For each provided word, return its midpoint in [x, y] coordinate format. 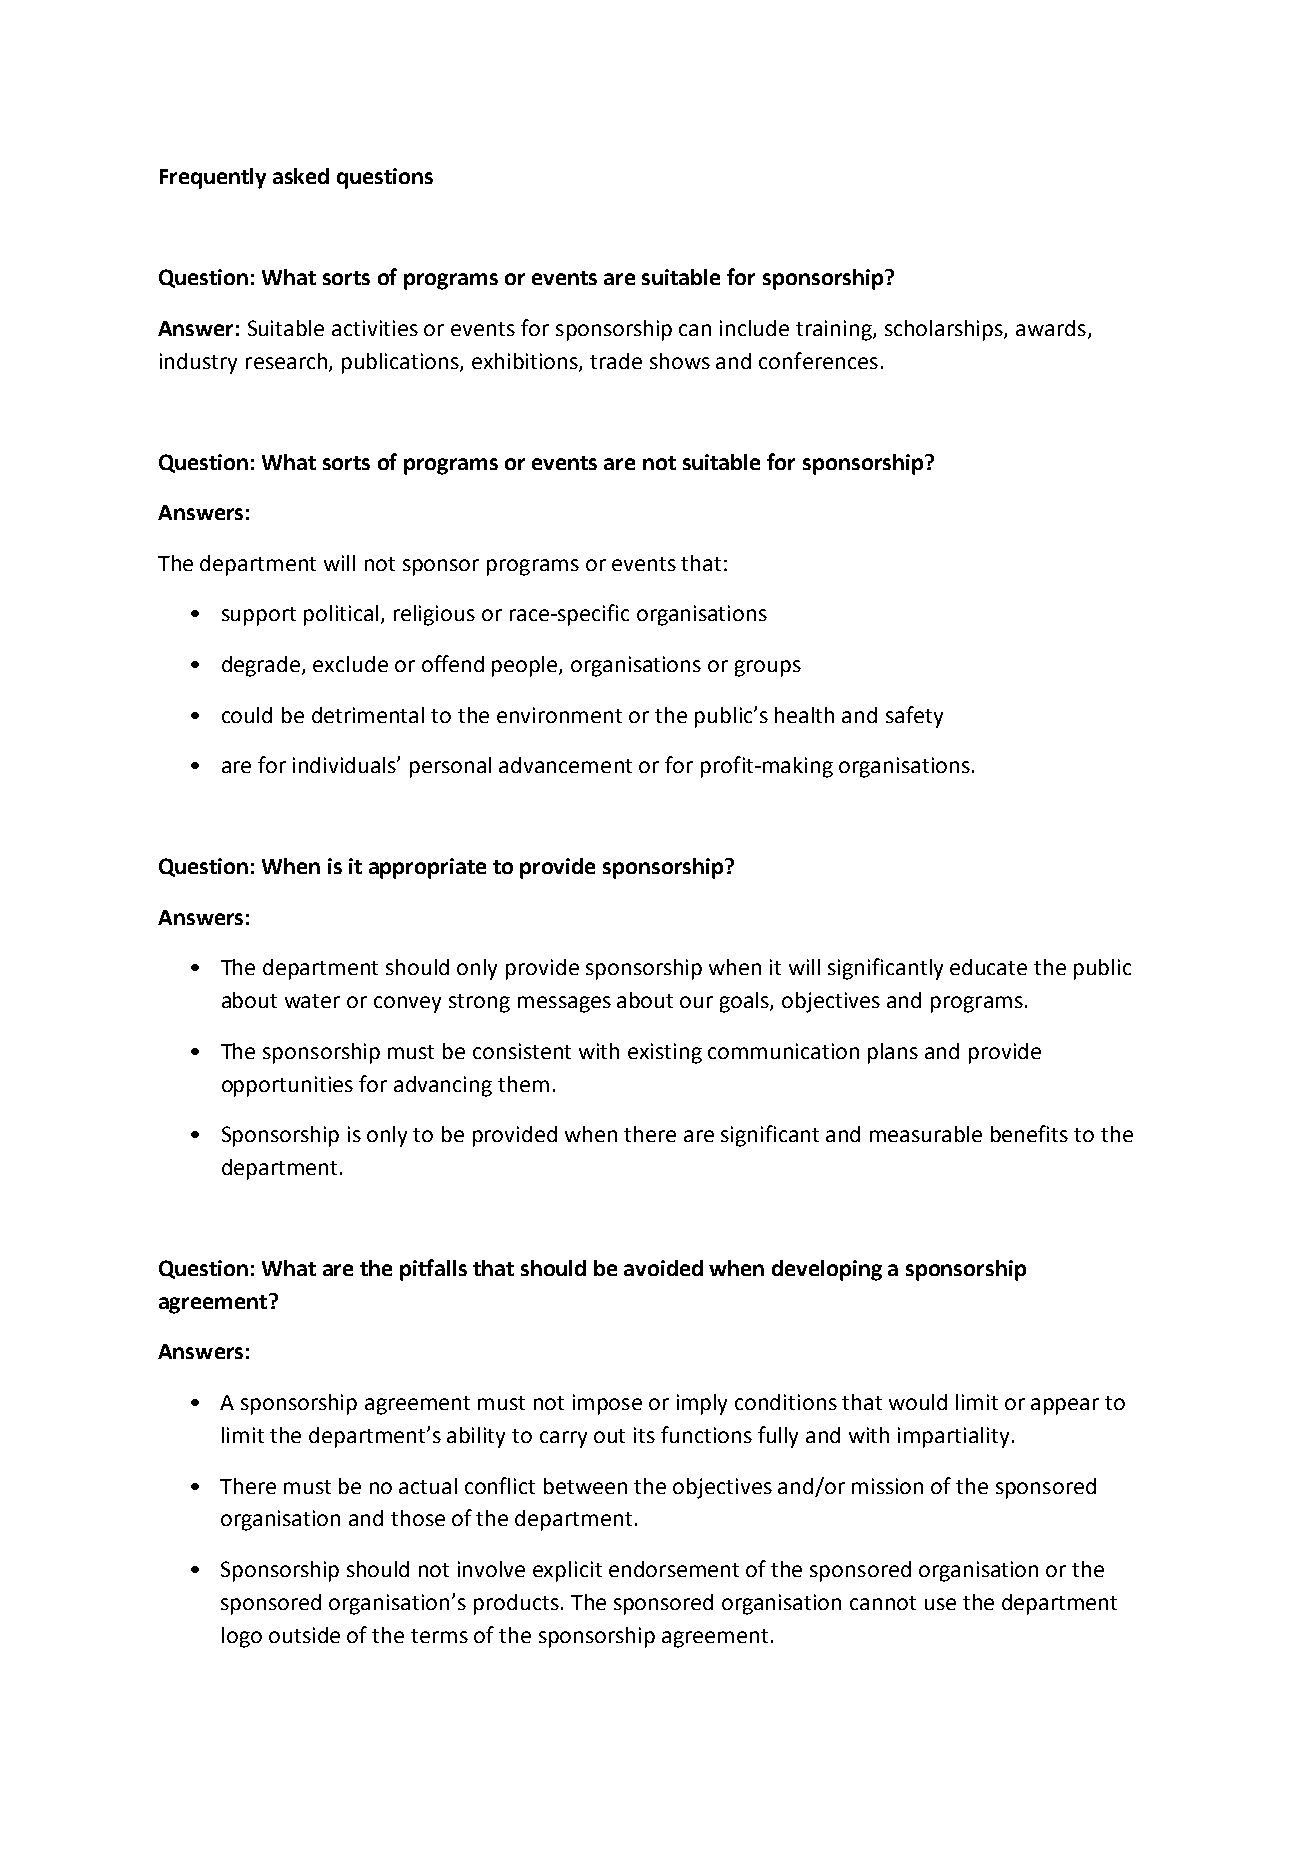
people [526, 666]
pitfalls [433, 1270]
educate [988, 967]
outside [304, 1635]
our [696, 1002]
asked [301, 176]
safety [914, 717]
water [312, 1001]
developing [827, 1270]
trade [616, 361]
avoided [663, 1268]
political [341, 615]
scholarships [945, 330]
